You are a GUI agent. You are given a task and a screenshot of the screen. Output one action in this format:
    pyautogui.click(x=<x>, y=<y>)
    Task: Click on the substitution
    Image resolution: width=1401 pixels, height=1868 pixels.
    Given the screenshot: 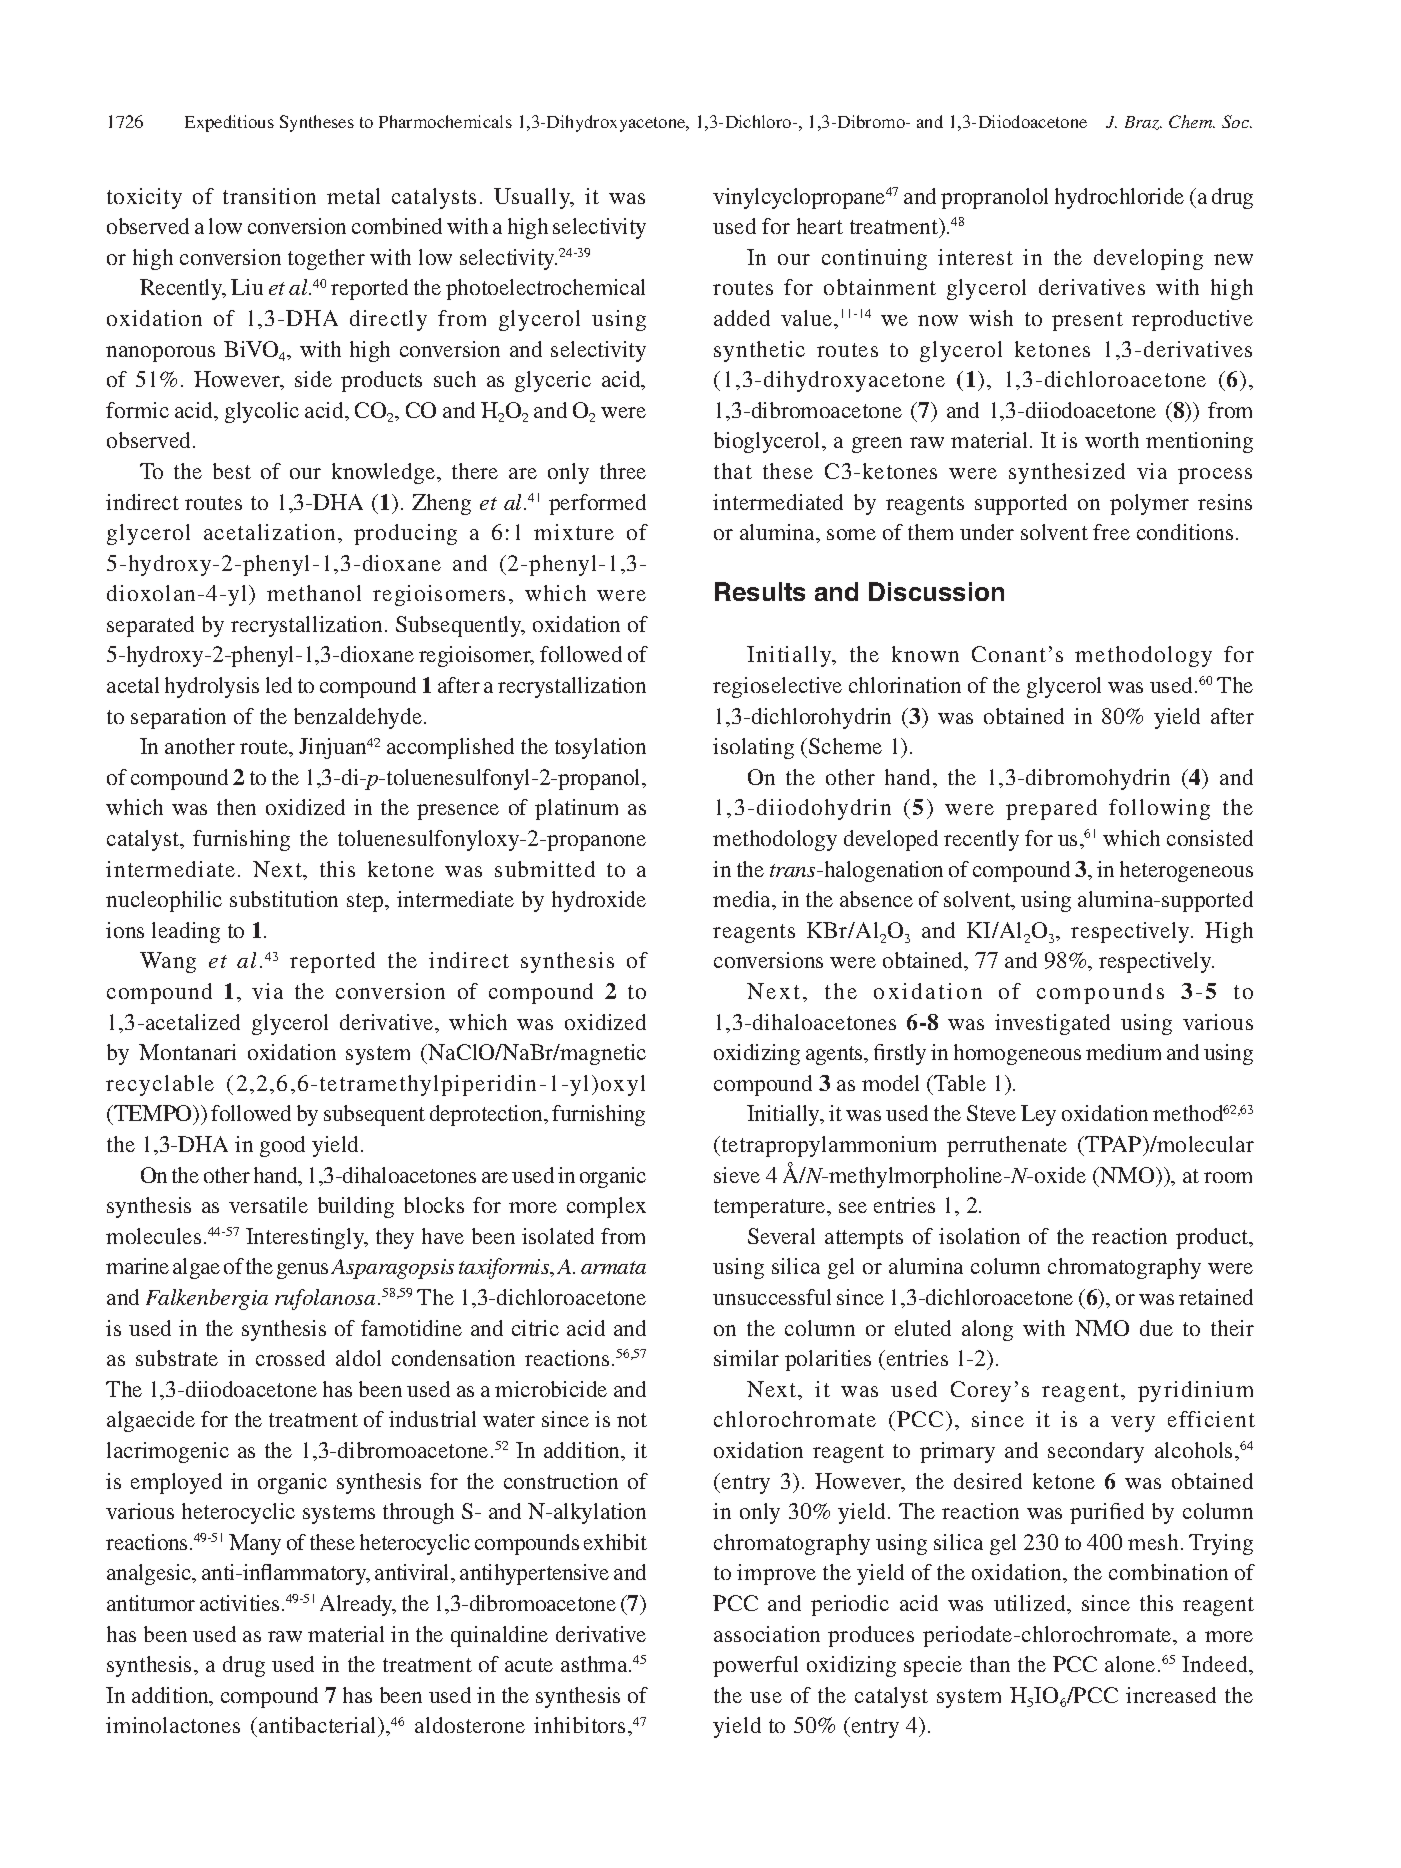 What is the action you would take?
    pyautogui.click(x=284, y=899)
